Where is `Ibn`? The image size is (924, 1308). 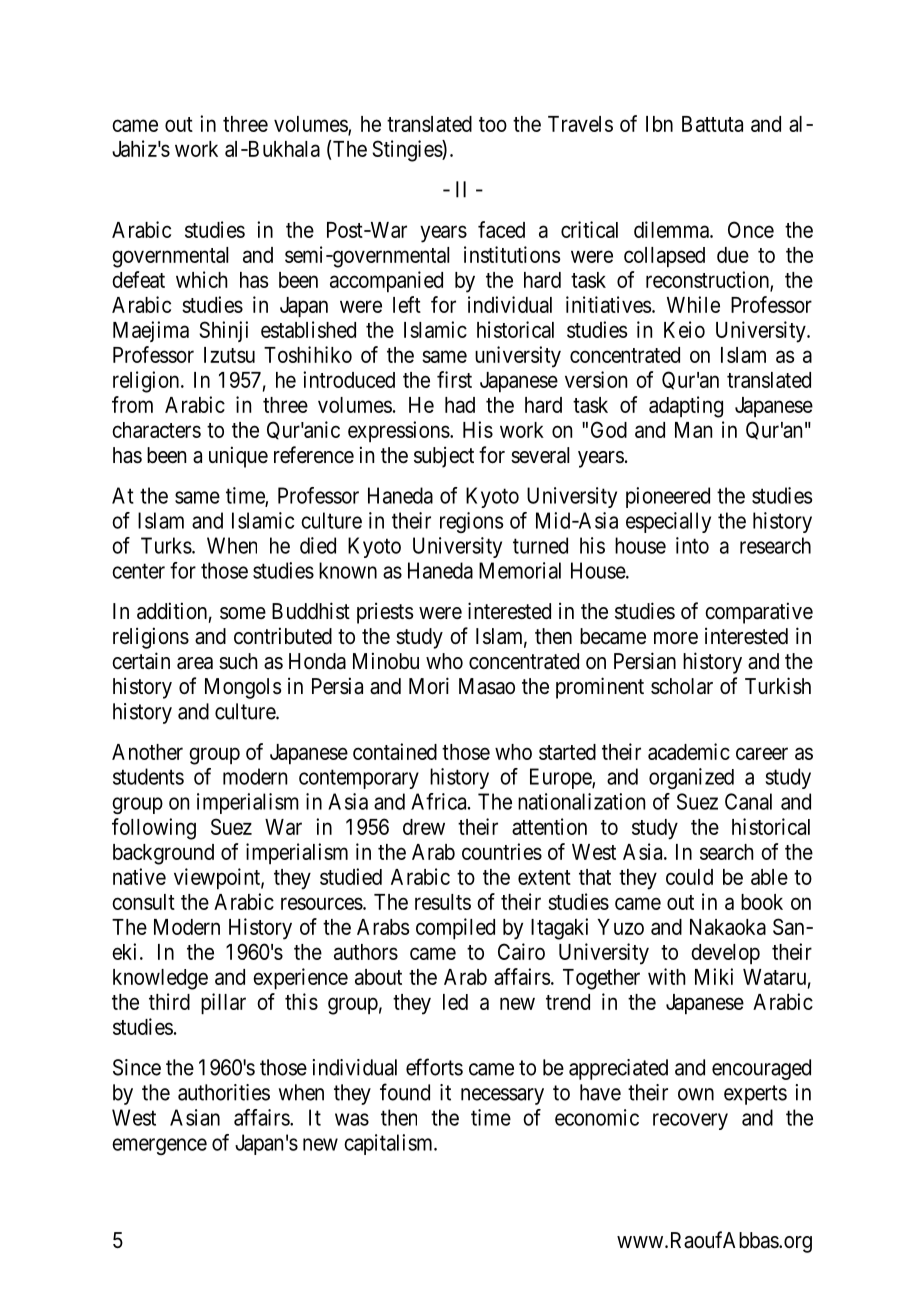 Ibn is located at coordinates (659, 124).
